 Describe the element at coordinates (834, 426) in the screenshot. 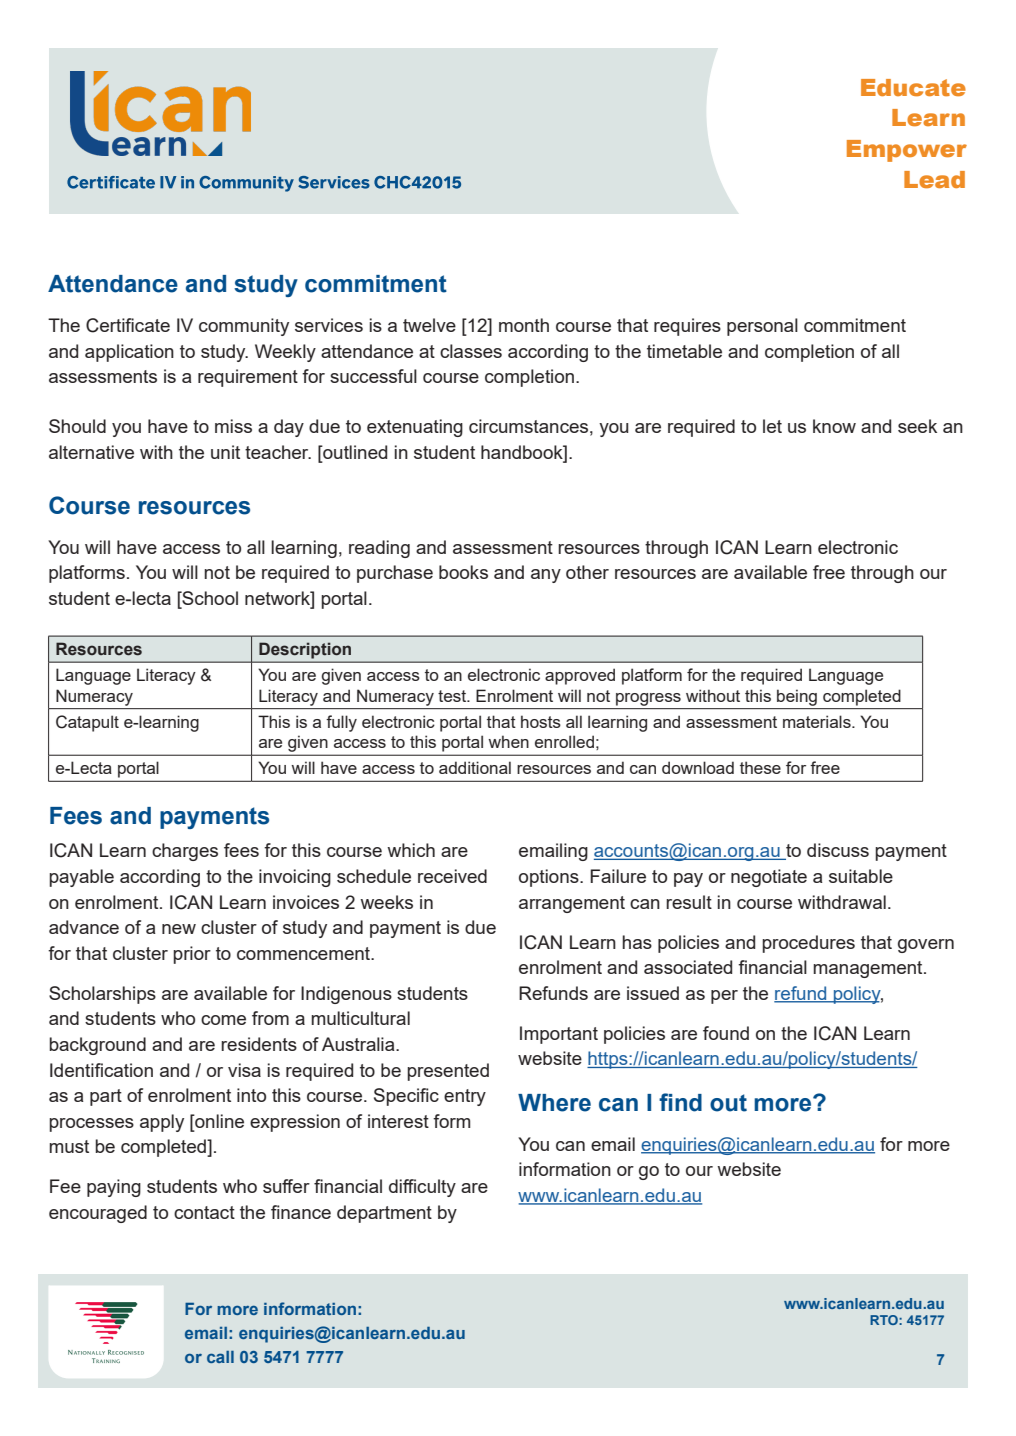

I see `know` at that location.
